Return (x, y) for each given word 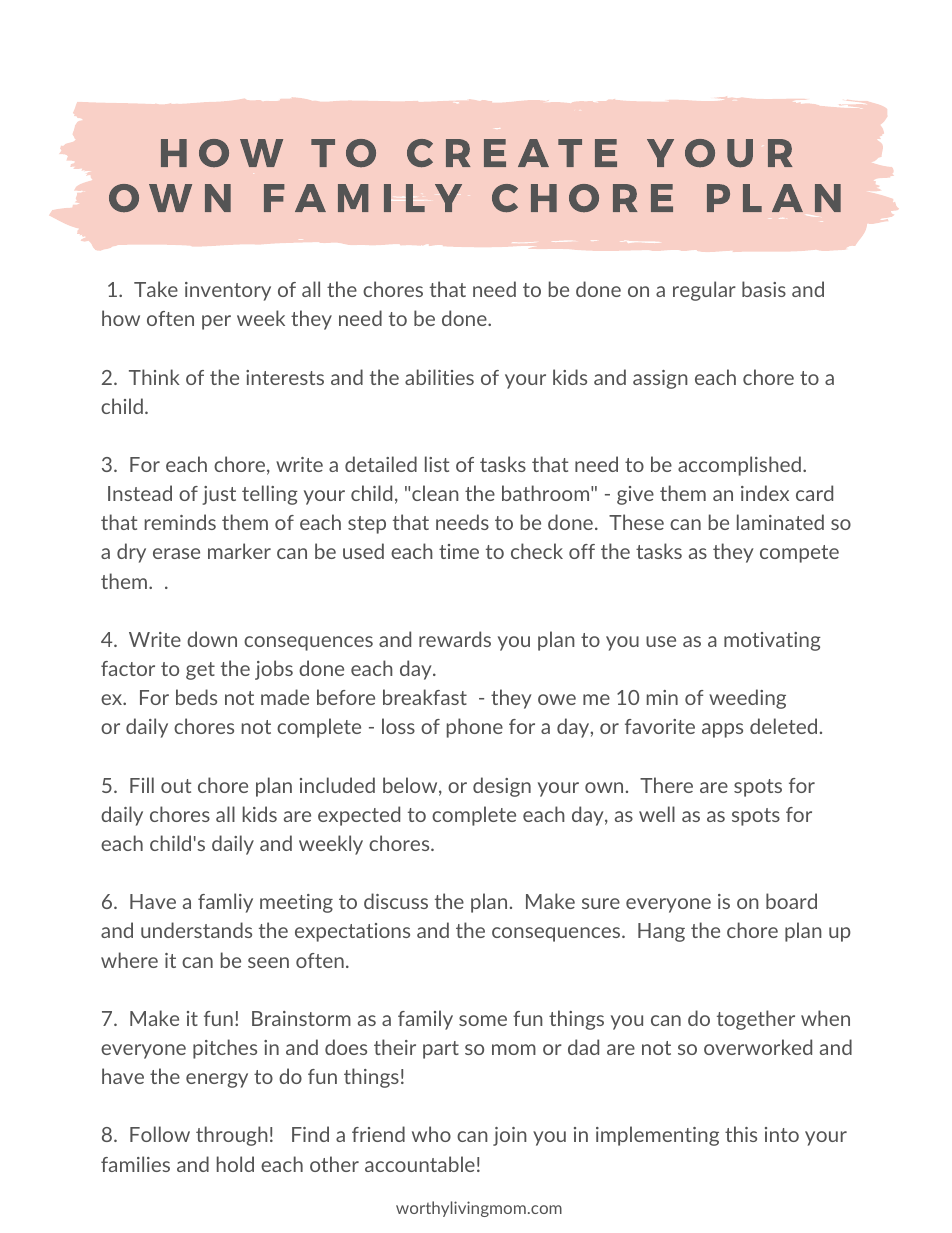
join (510, 1136)
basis (764, 289)
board (791, 901)
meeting (296, 903)
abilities (439, 377)
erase (176, 553)
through (232, 1136)
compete (799, 554)
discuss (396, 901)
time (459, 551)
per (216, 322)
